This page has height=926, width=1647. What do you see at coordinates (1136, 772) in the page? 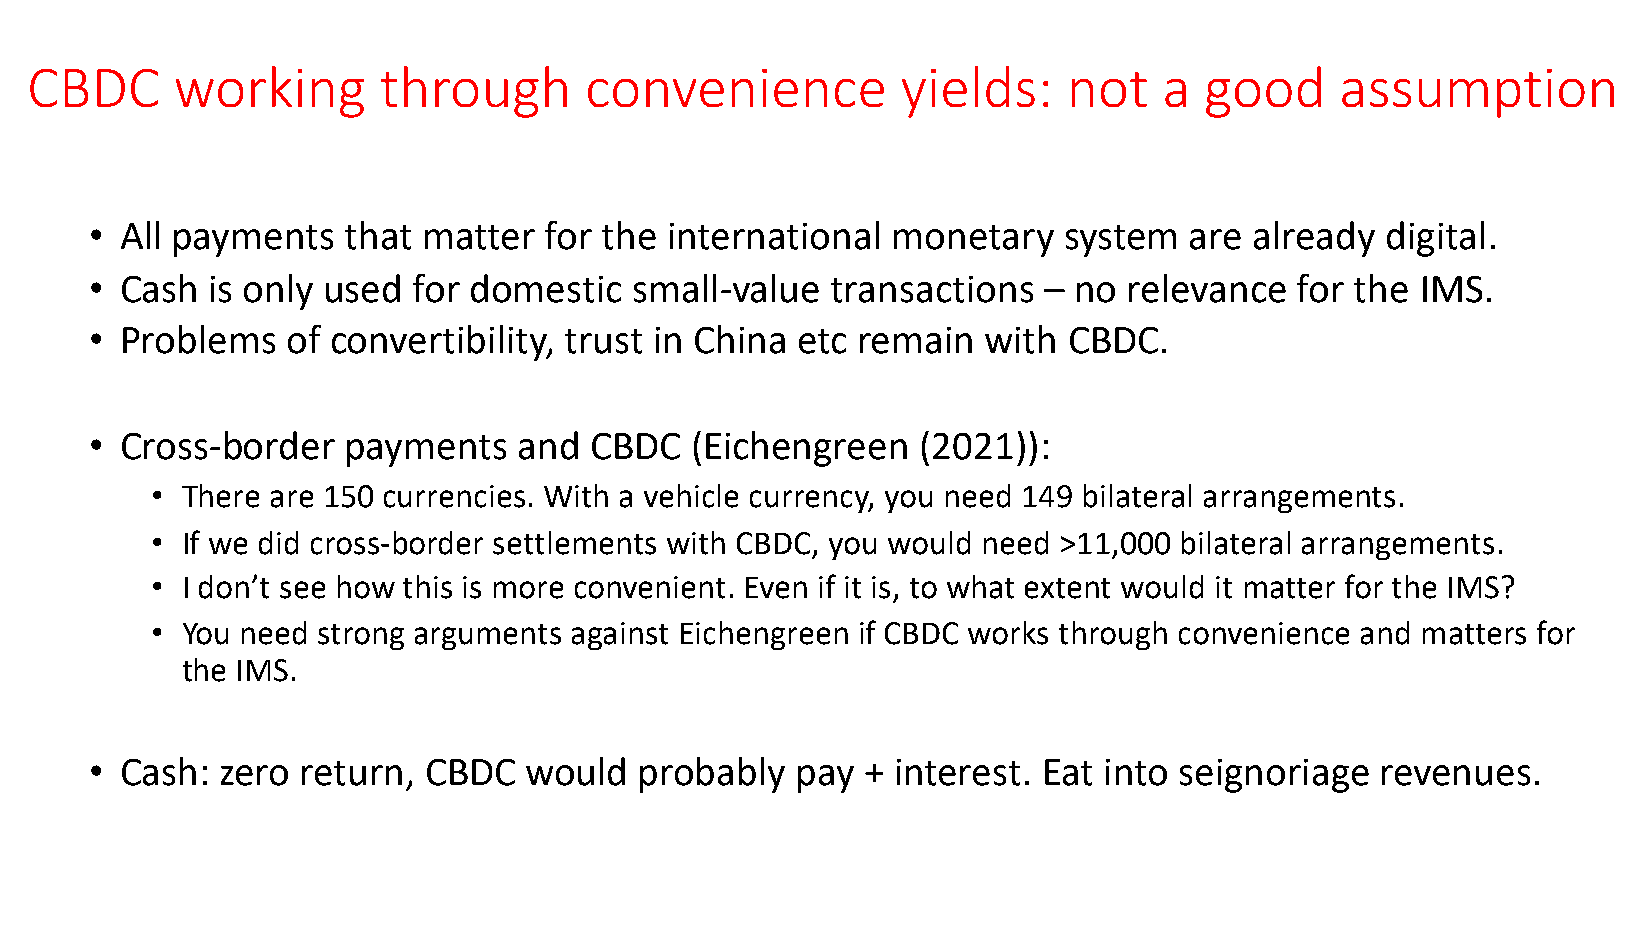
I see `into` at bounding box center [1136, 772].
